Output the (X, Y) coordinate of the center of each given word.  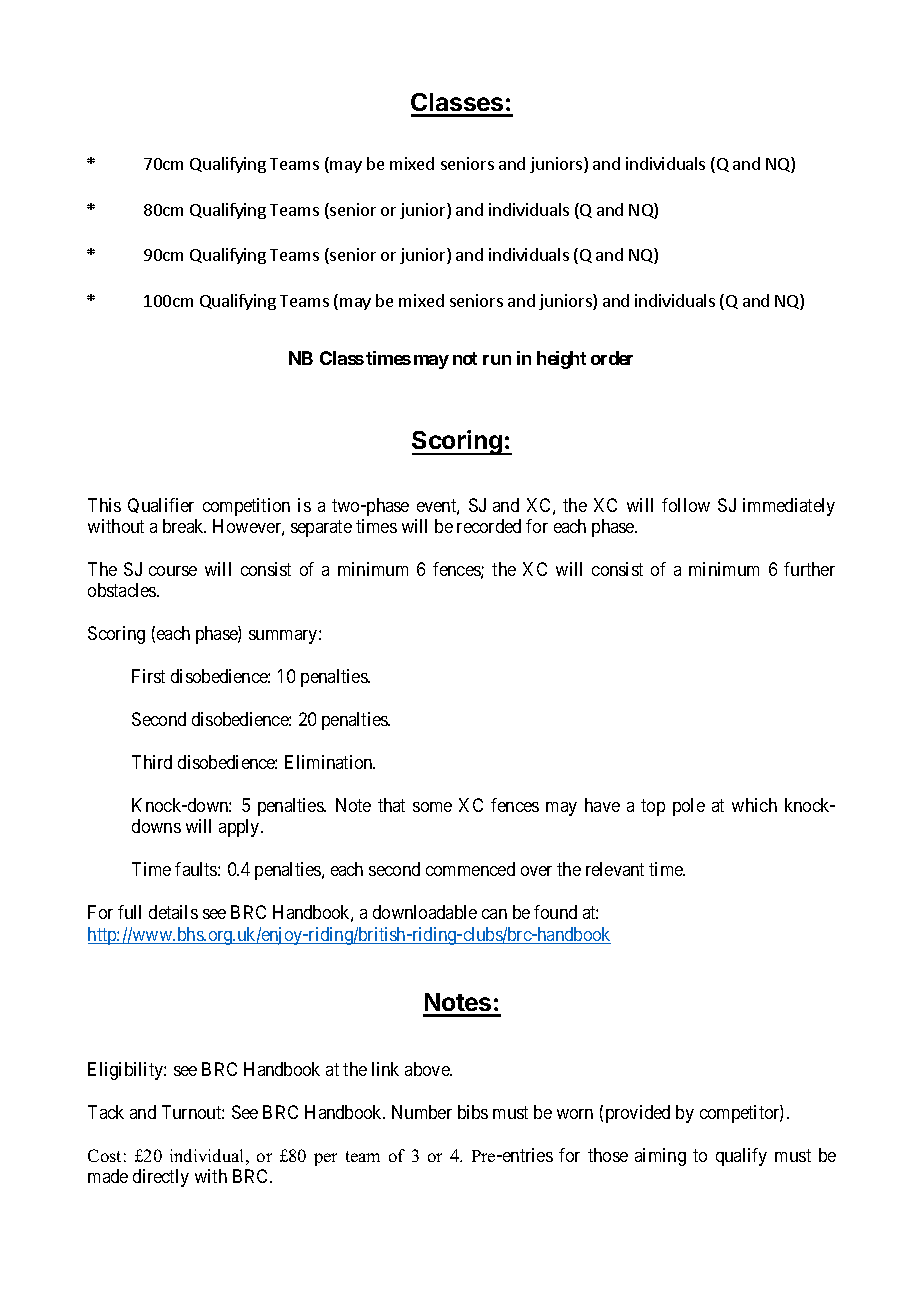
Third (152, 762)
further (809, 569)
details (173, 912)
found (555, 912)
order (612, 358)
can (494, 914)
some (432, 807)
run (497, 360)
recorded (489, 526)
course (173, 571)
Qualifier (161, 505)
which (754, 805)
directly (161, 1178)
